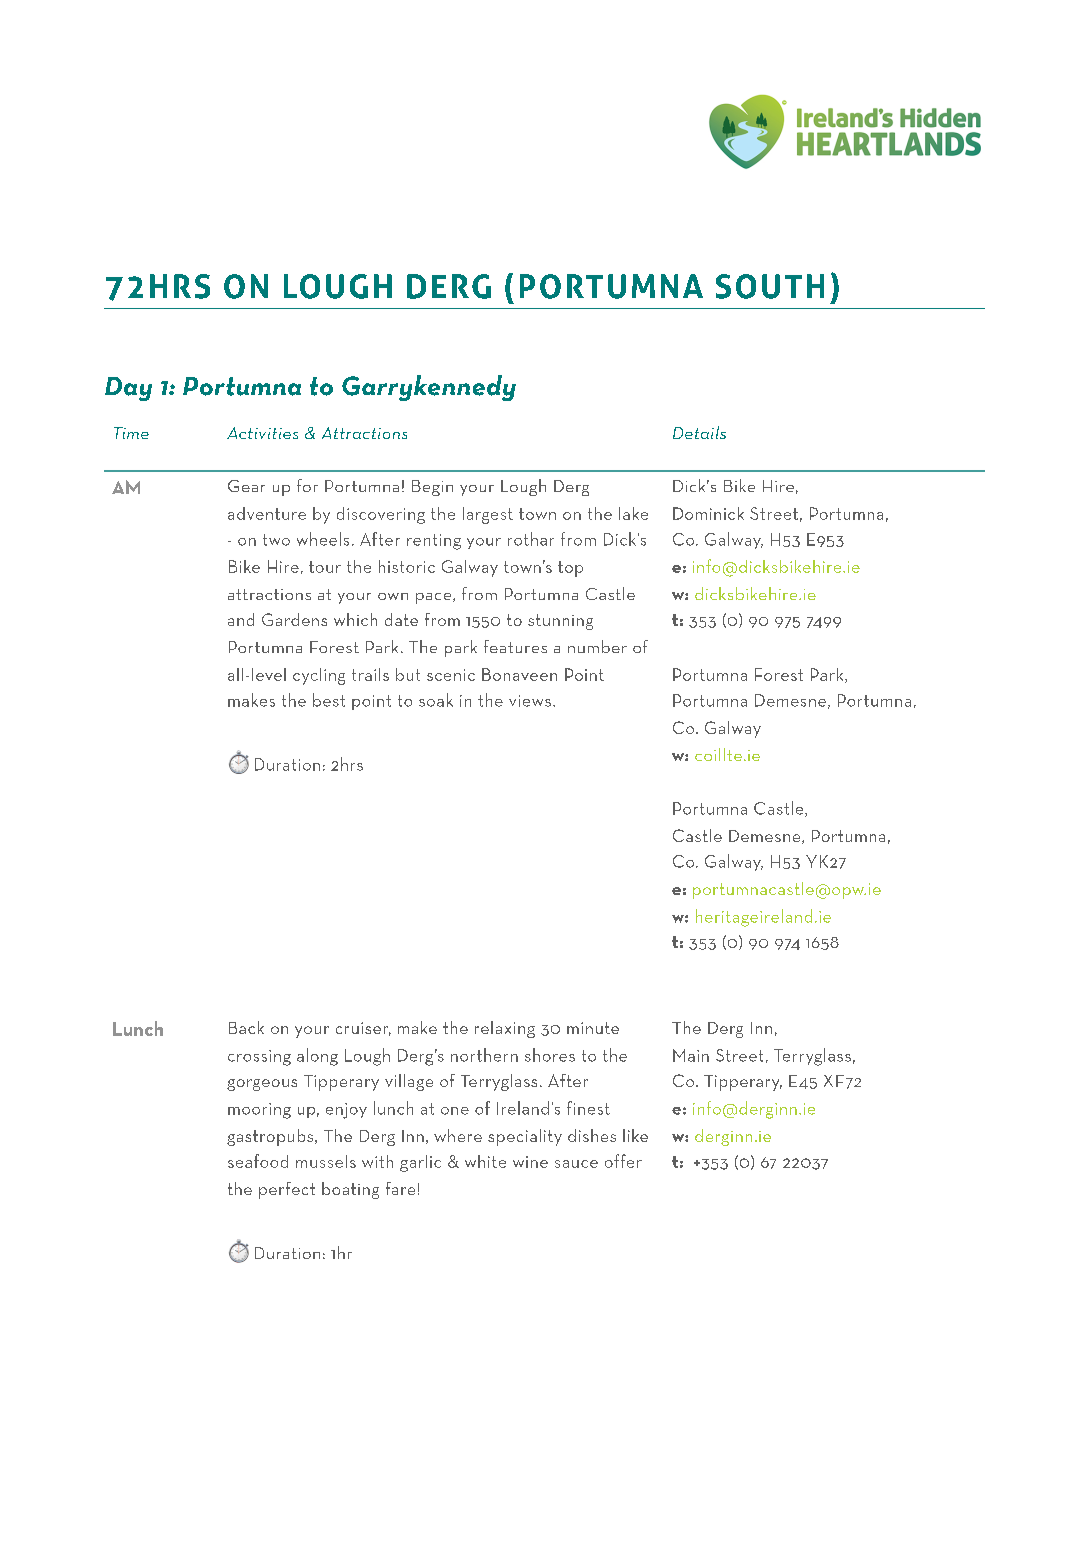 Image resolution: width=1089 pixels, height=1541 pixels. What do you see at coordinates (597, 646) in the document?
I see `number` at bounding box center [597, 646].
